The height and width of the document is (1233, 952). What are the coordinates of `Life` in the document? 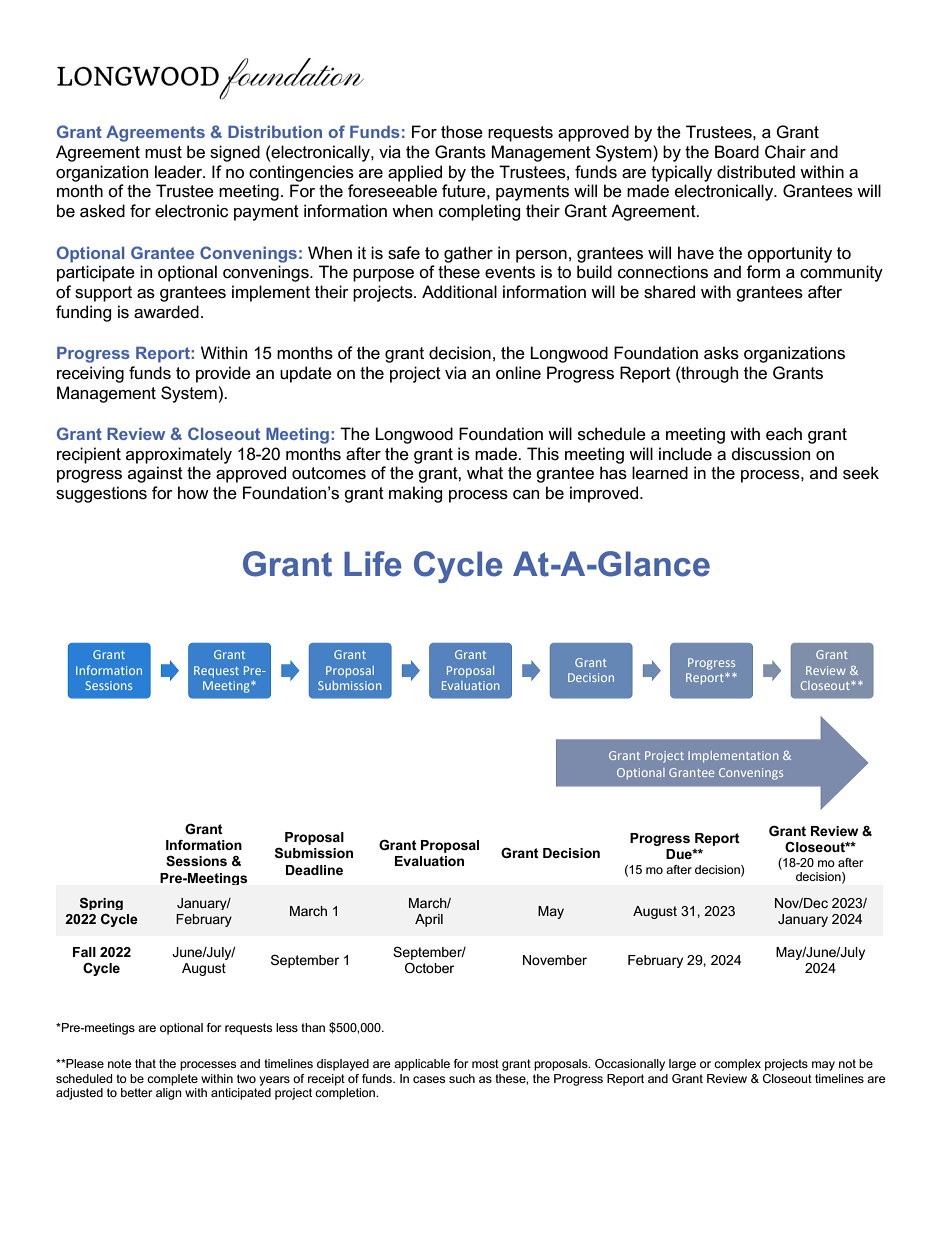 It's located at (372, 564).
